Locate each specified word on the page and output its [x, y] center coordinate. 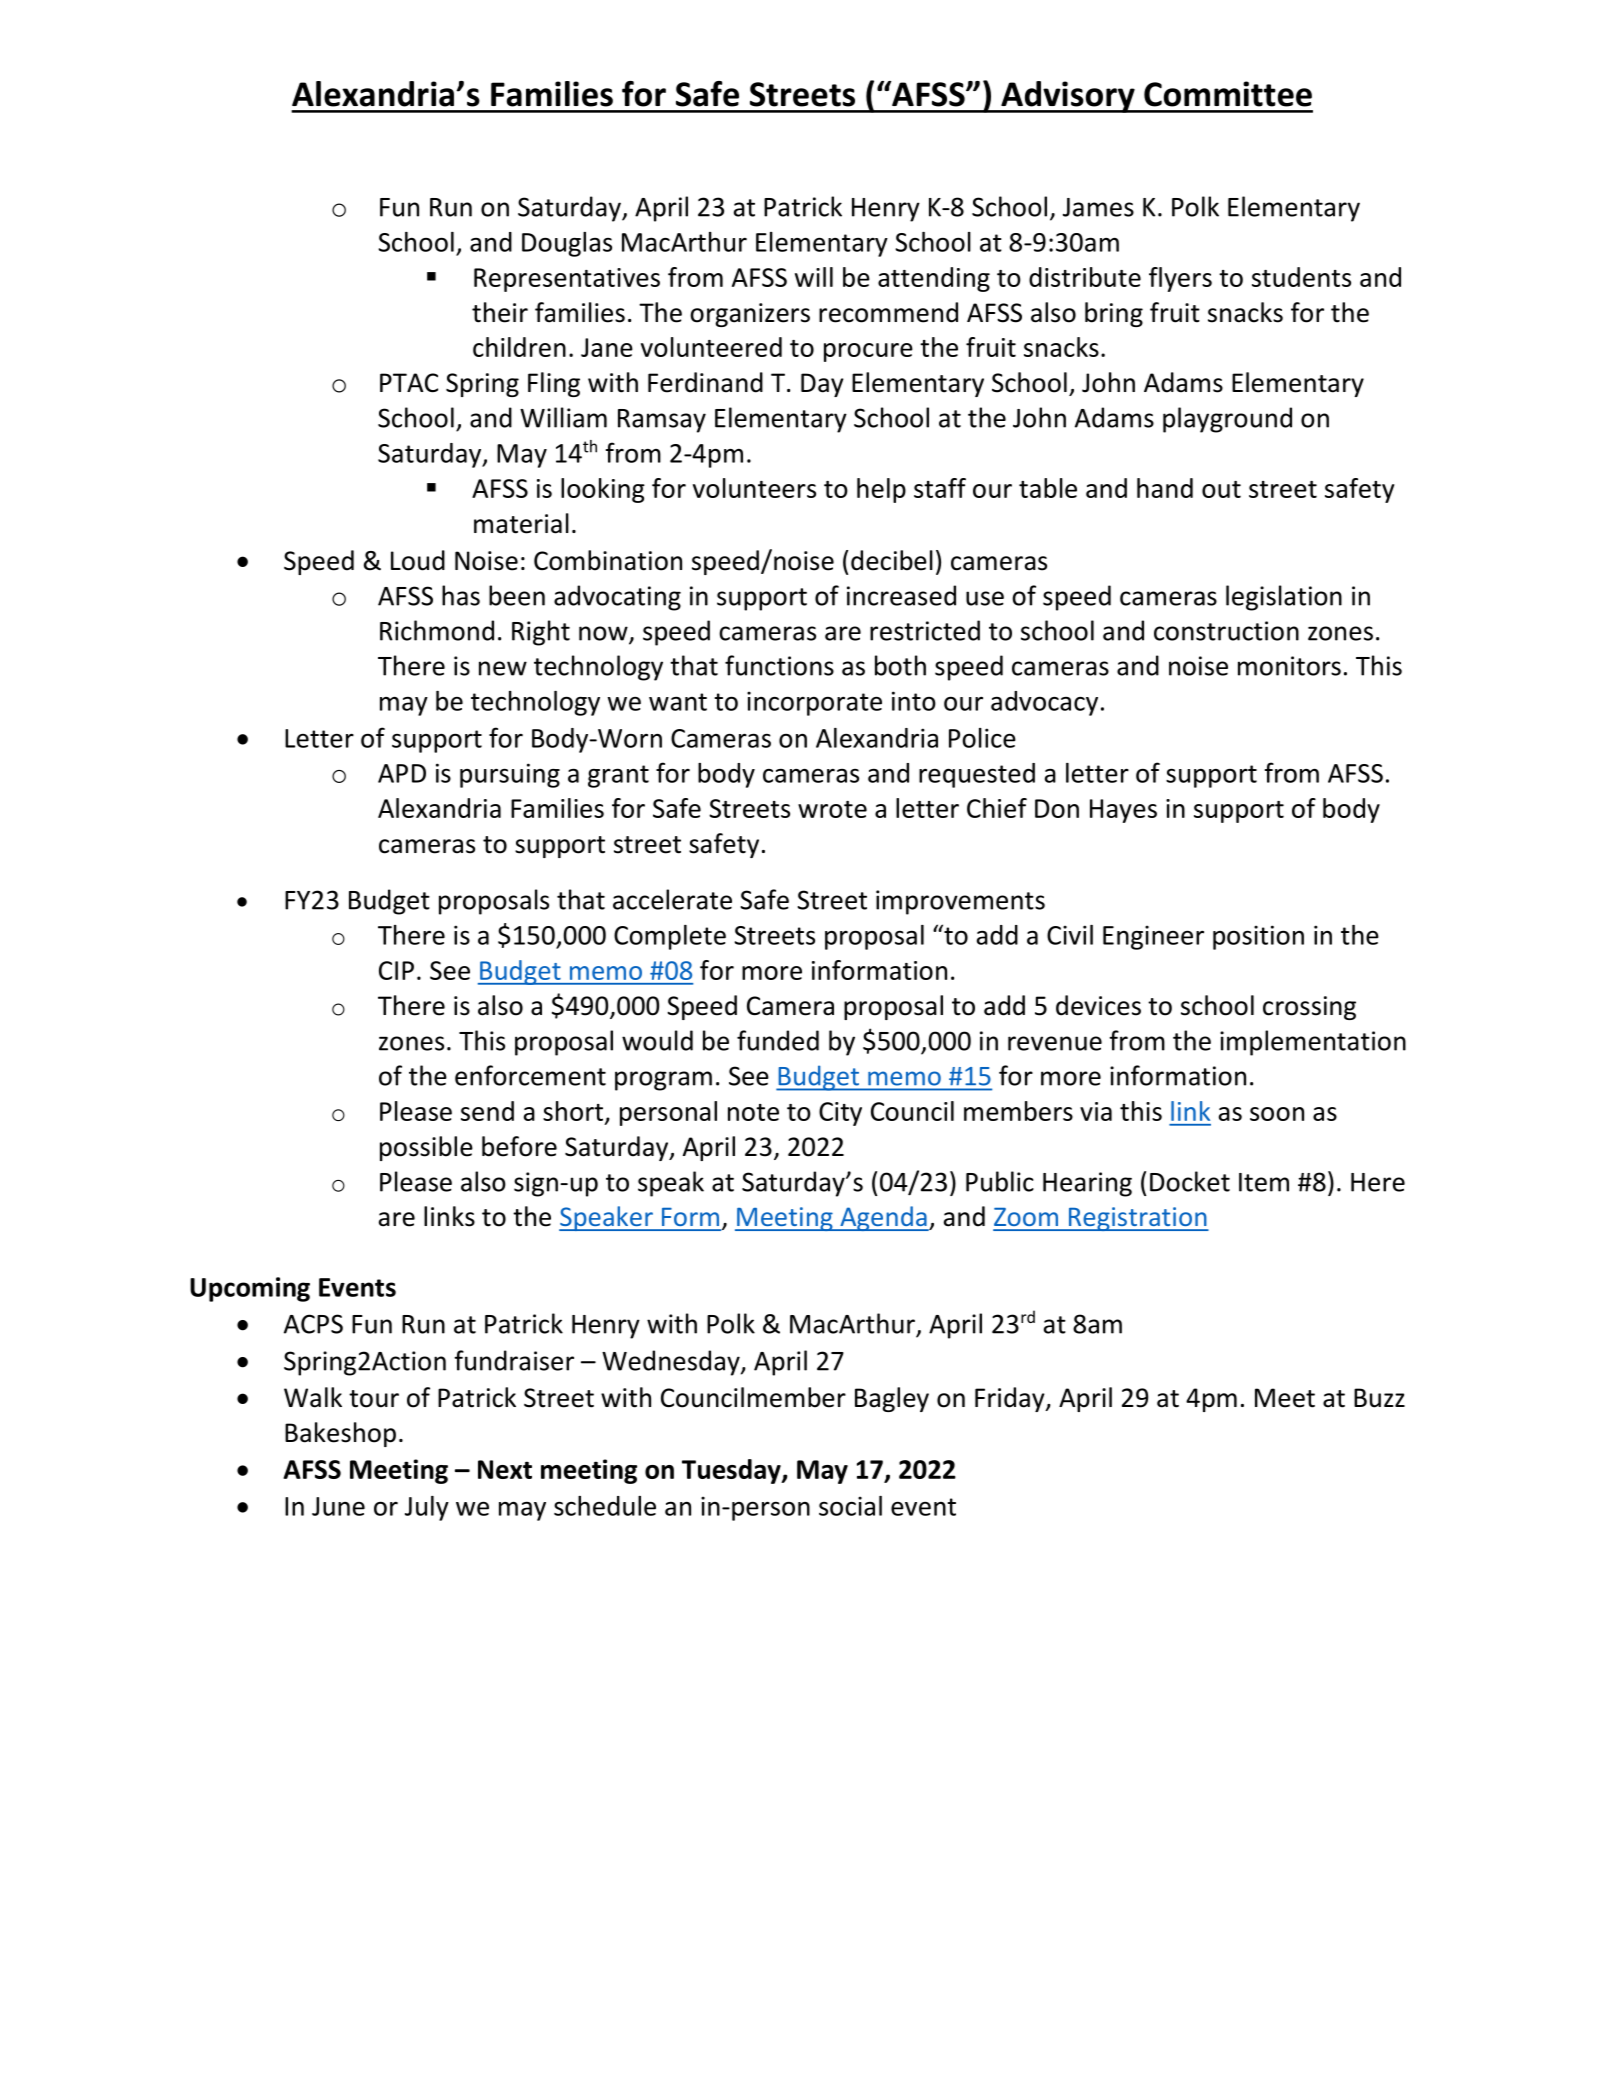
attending [934, 279]
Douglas [567, 244]
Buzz [1379, 1398]
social [850, 1506]
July [427, 1508]
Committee [1228, 94]
